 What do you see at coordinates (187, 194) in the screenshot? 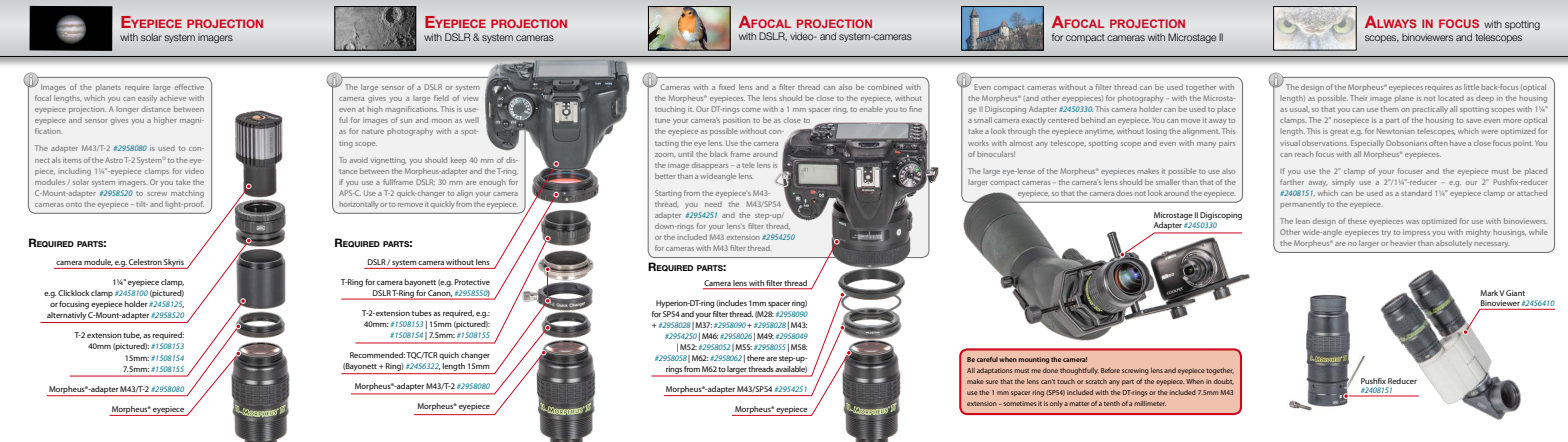
I see `matching` at bounding box center [187, 194].
